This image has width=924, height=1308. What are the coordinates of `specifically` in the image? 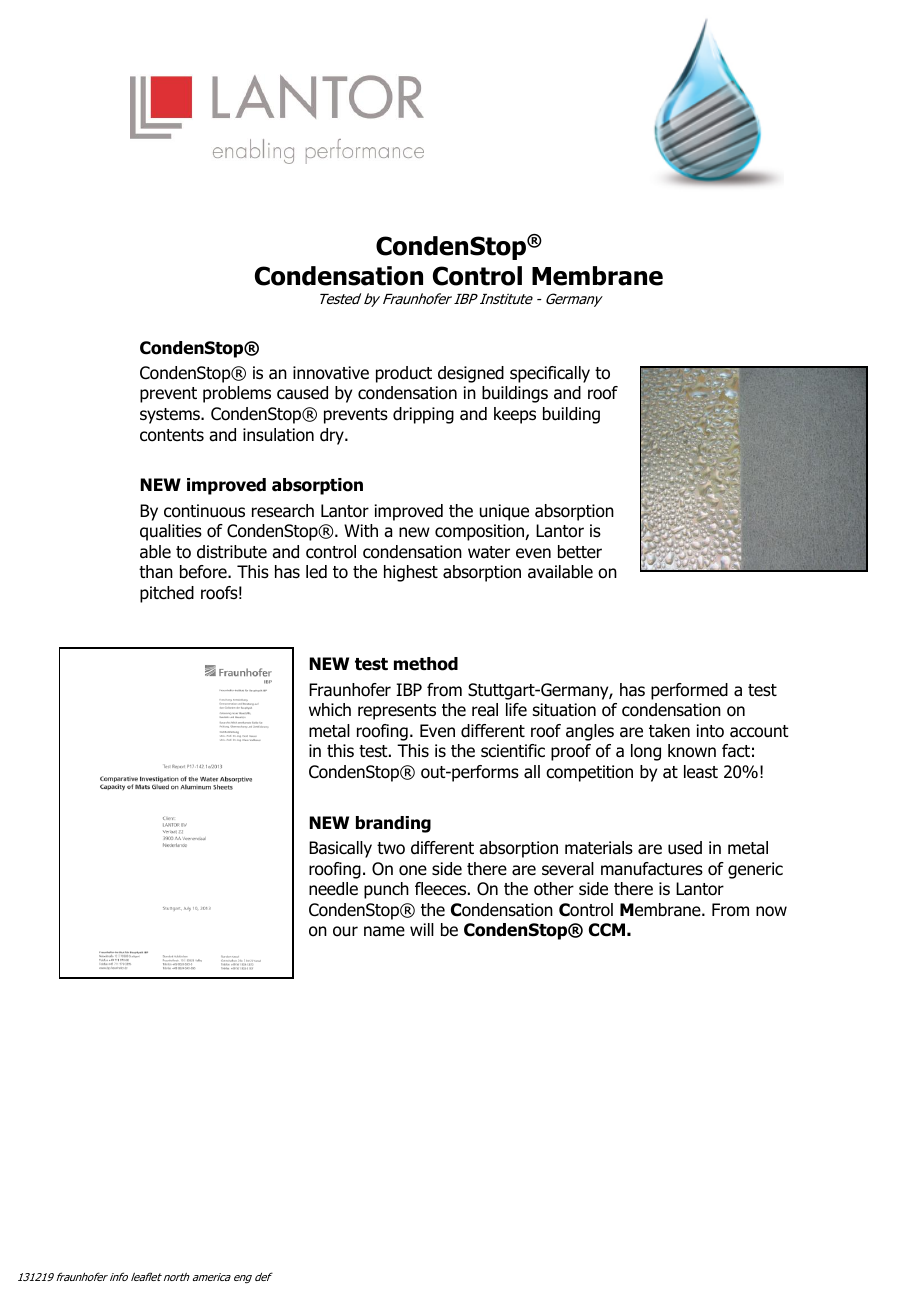 It's located at (550, 374).
